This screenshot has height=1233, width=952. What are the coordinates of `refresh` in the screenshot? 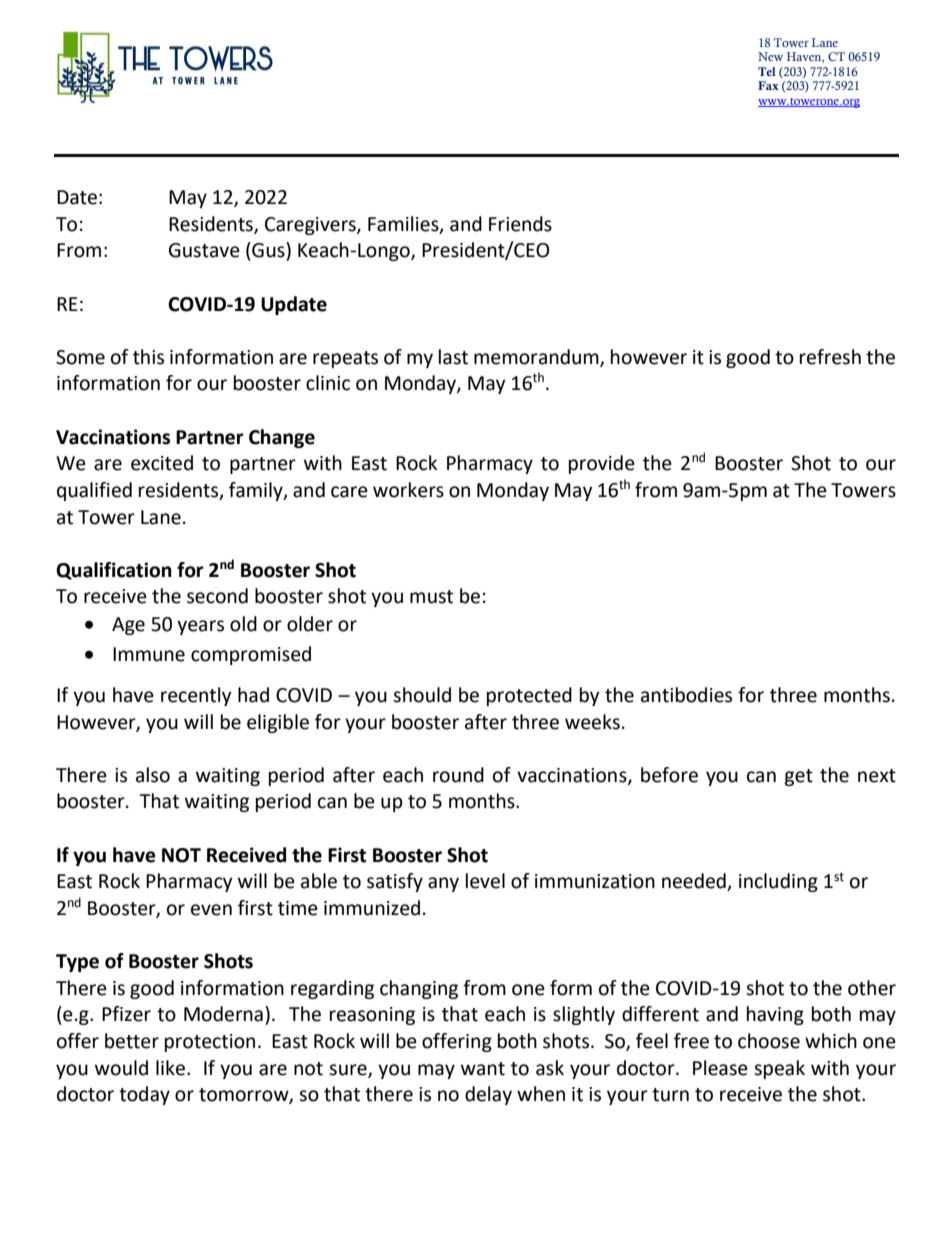 It's located at (830, 357).
